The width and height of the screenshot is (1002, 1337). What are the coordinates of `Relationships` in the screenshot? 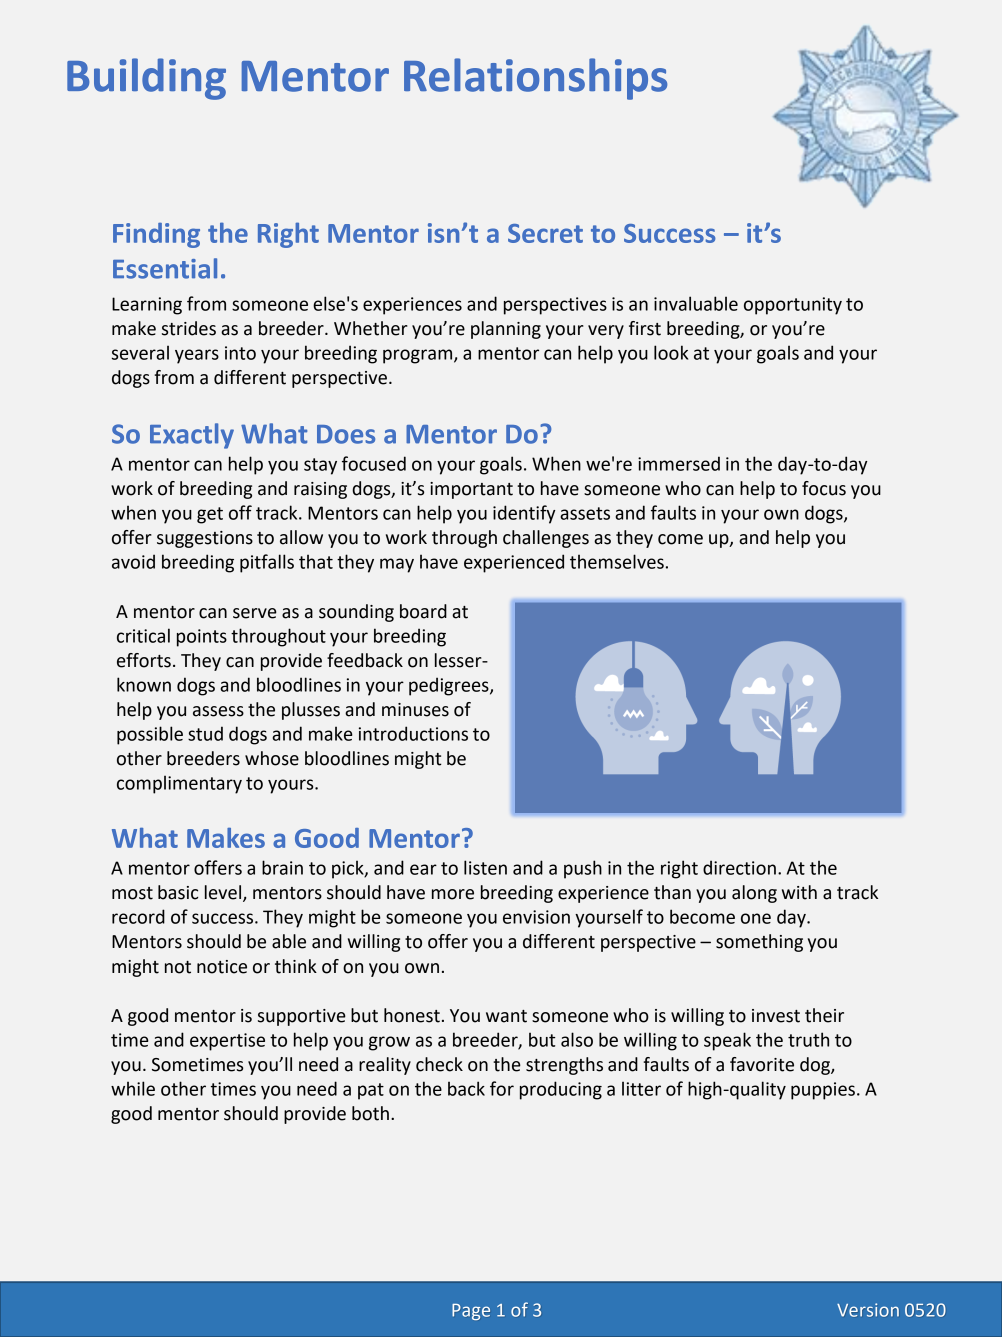 It's located at (535, 79).
